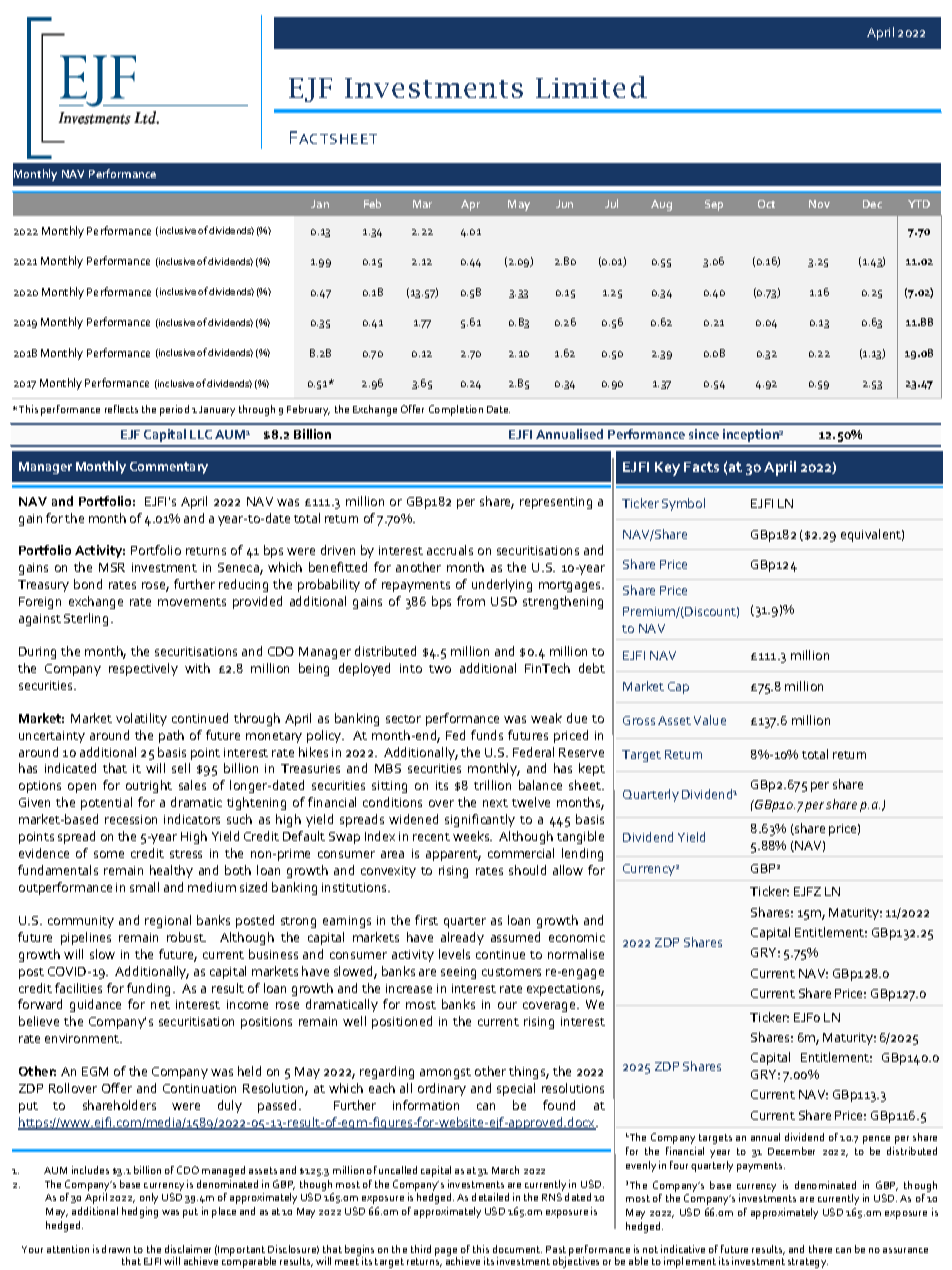 The width and height of the page is (952, 1270). What do you see at coordinates (143, 669) in the page?
I see `respectively` at bounding box center [143, 669].
